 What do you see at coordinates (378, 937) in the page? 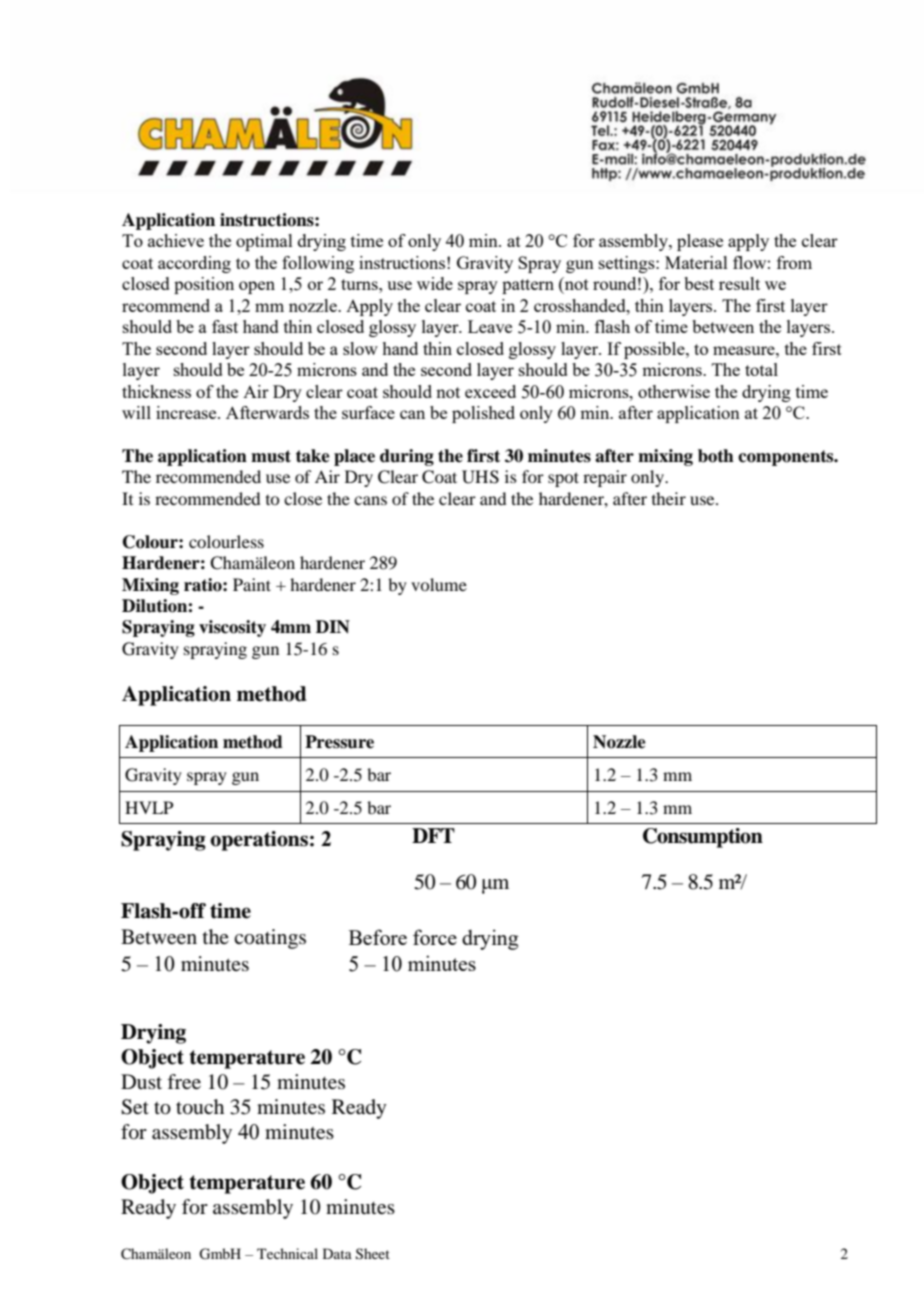
I see `Before` at bounding box center [378, 937].
